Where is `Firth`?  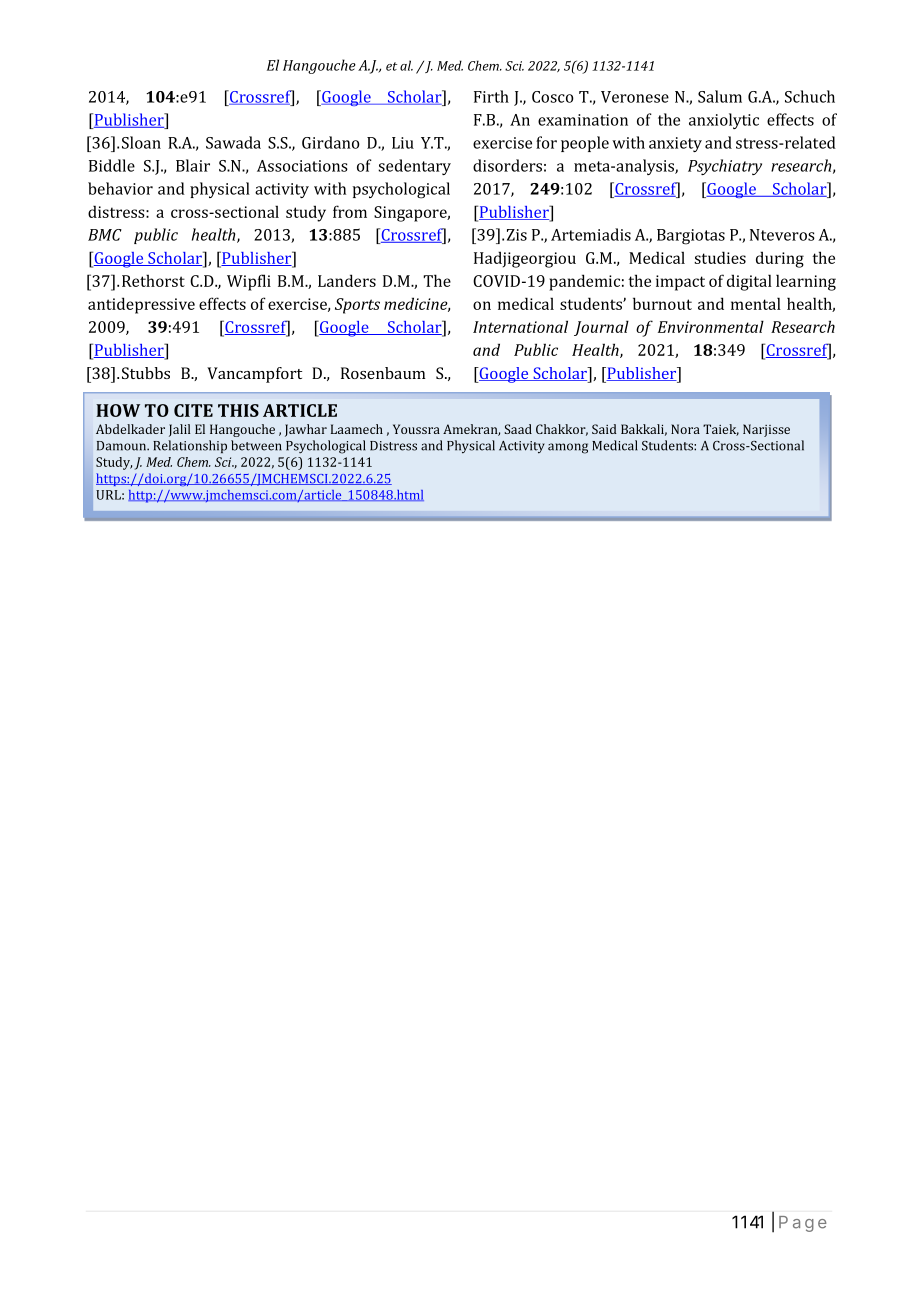
Firth is located at coordinates (491, 96).
